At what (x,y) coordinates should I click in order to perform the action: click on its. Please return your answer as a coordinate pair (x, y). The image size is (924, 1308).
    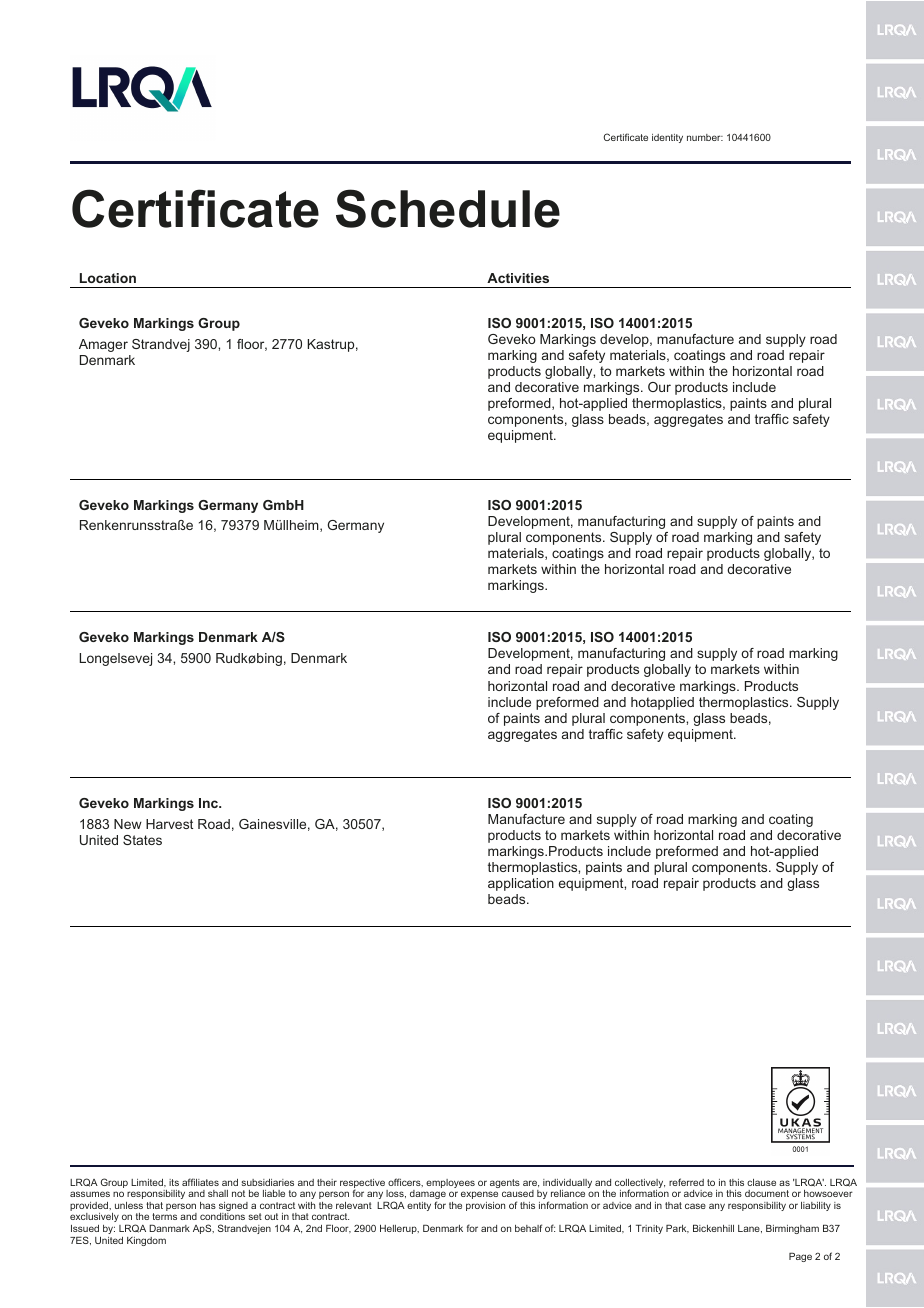
    Looking at the image, I should click on (174, 1182).
